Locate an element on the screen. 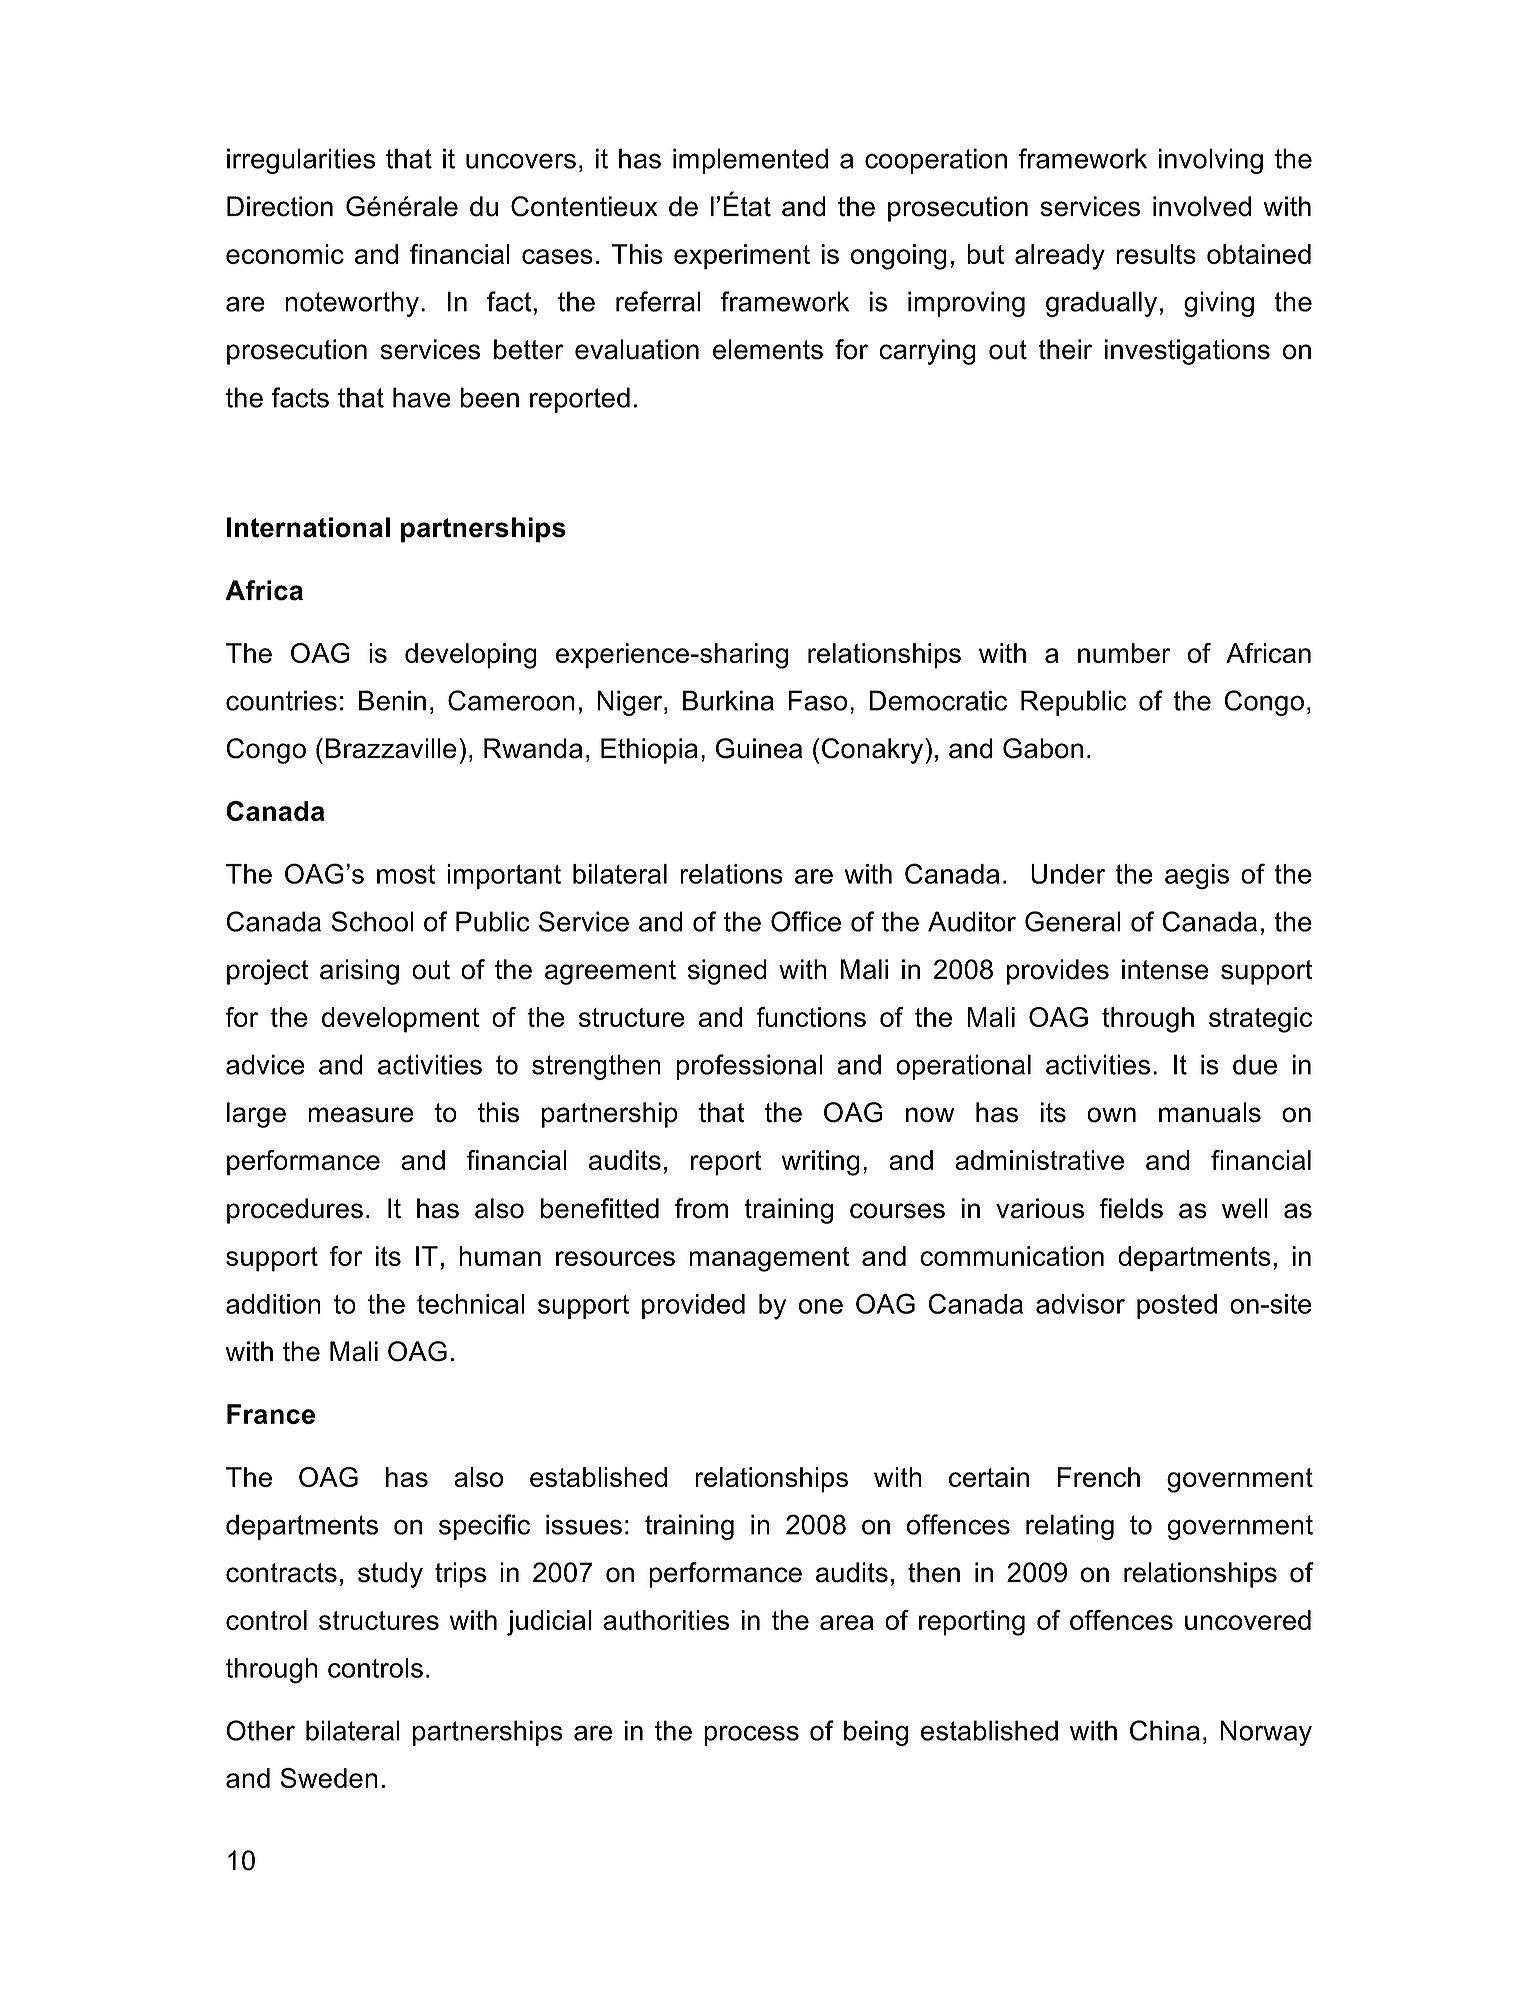 This screenshot has height=1992, width=1539. Benin is located at coordinates (392, 700).
